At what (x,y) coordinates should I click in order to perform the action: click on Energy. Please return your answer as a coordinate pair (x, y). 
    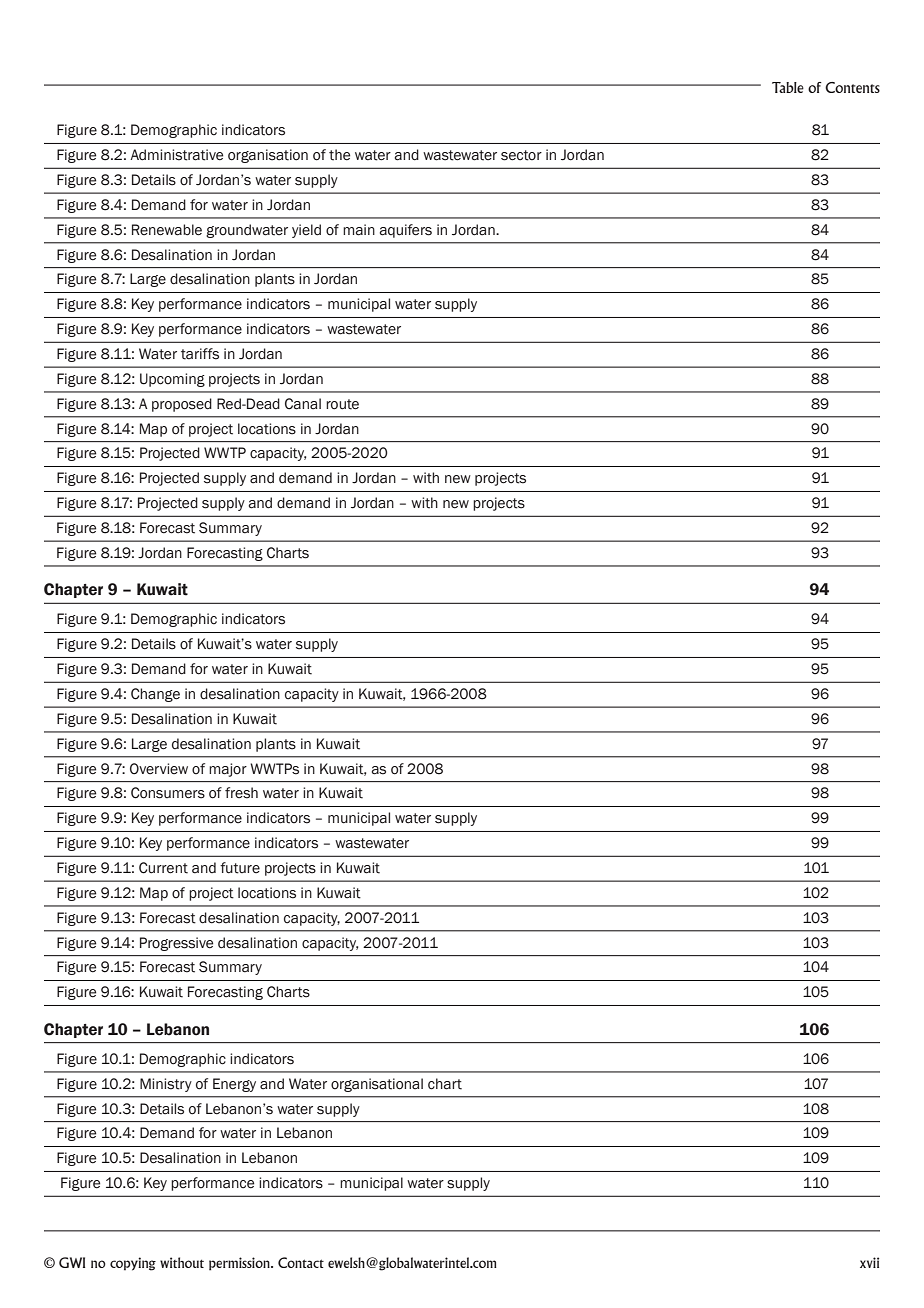
    Looking at the image, I should click on (234, 1085).
